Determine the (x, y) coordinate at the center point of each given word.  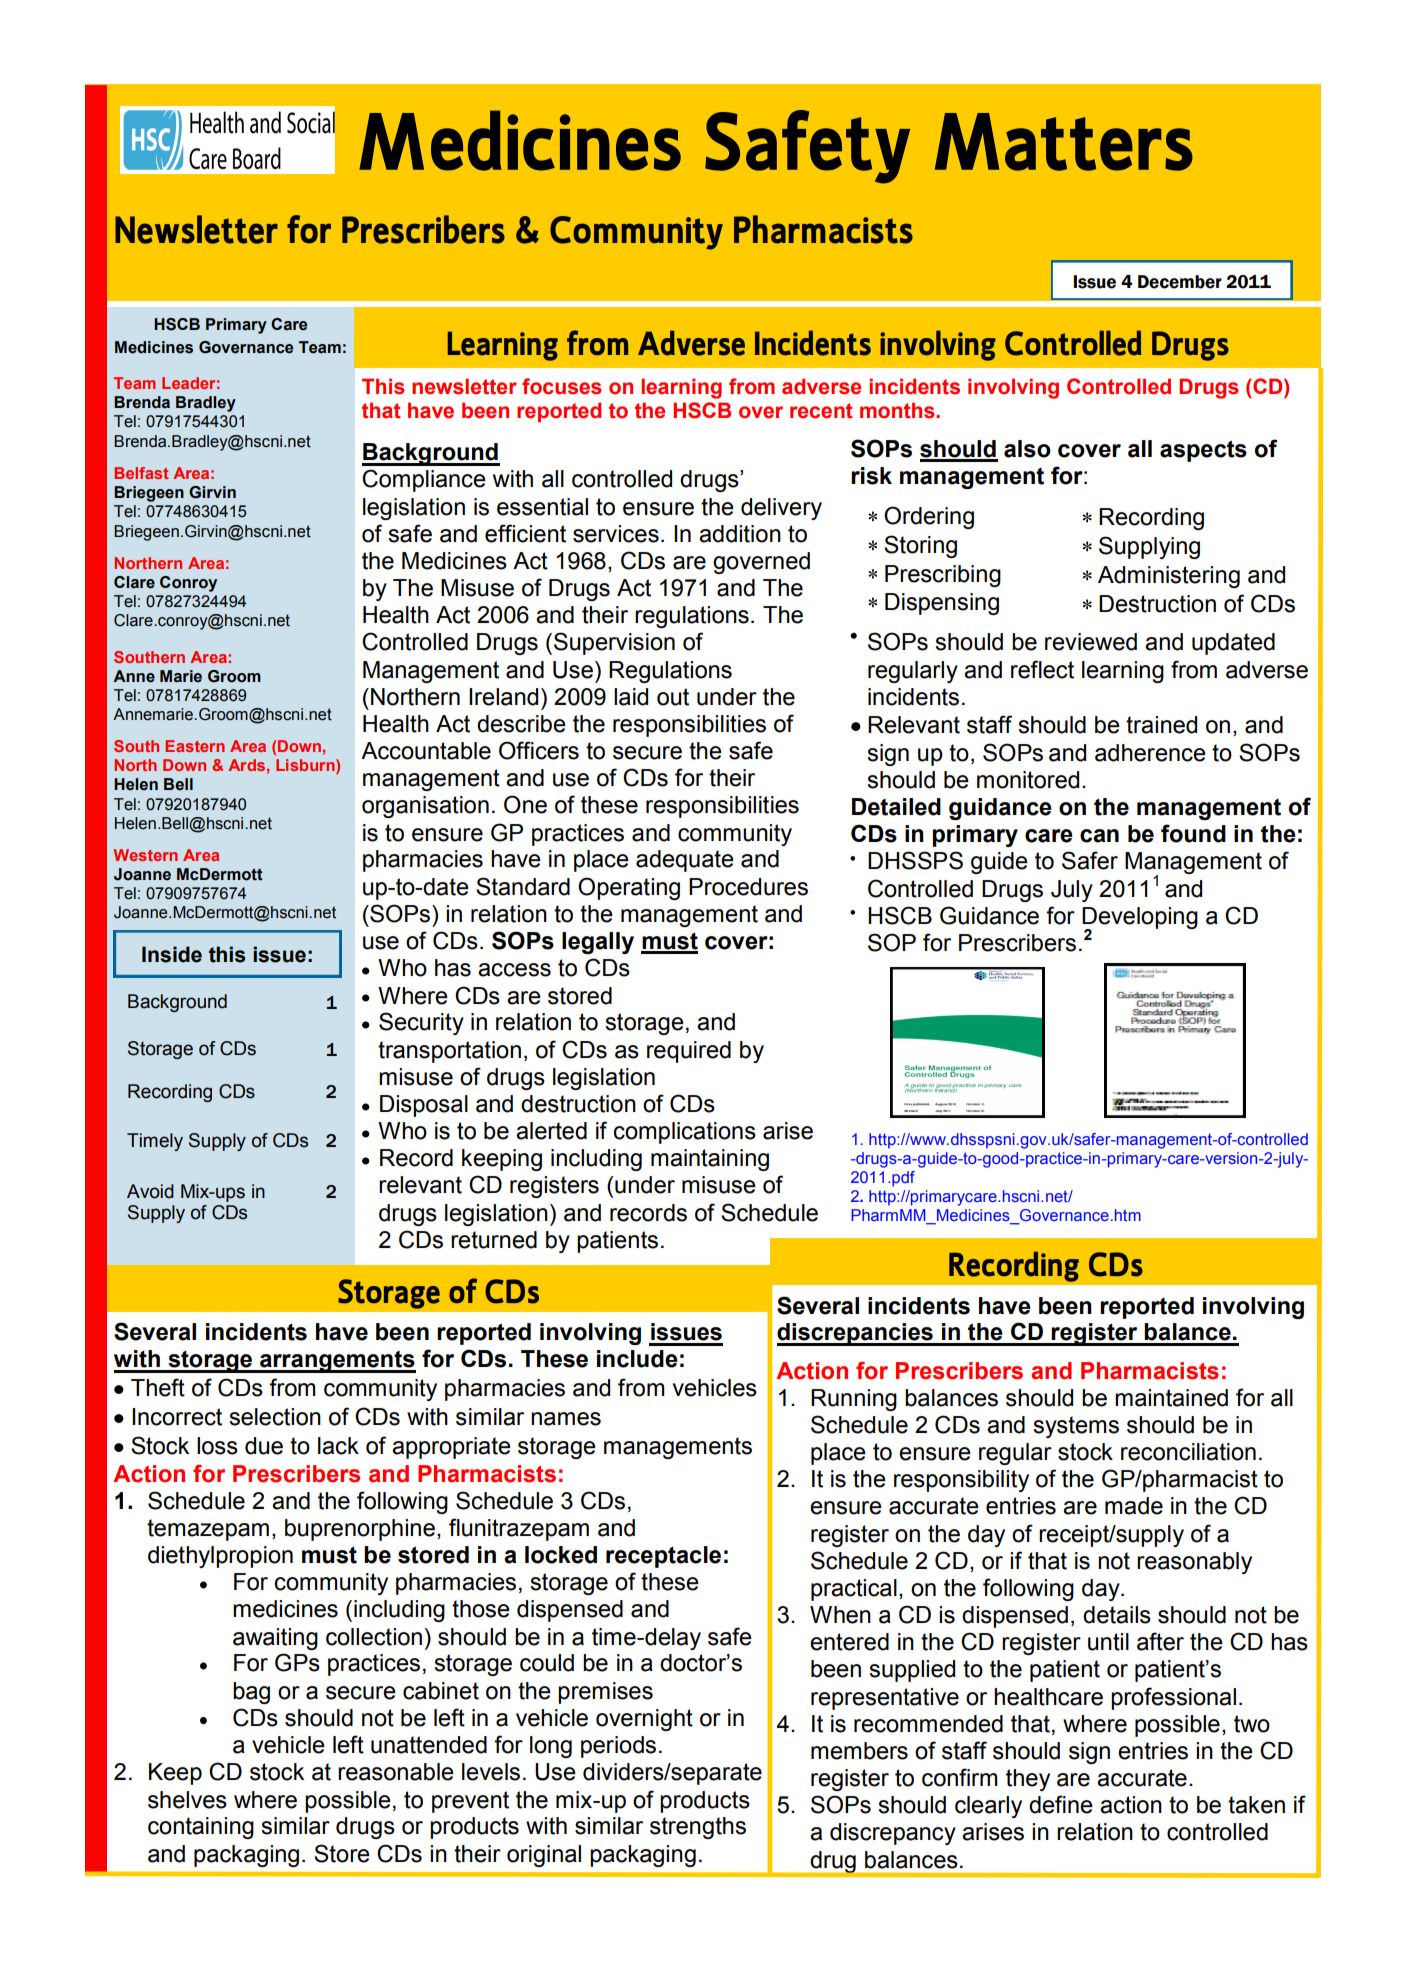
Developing (1140, 919)
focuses (562, 386)
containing (201, 1828)
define (1061, 1804)
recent (821, 411)
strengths (698, 1828)
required (689, 1052)
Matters (1064, 142)
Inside (172, 954)
